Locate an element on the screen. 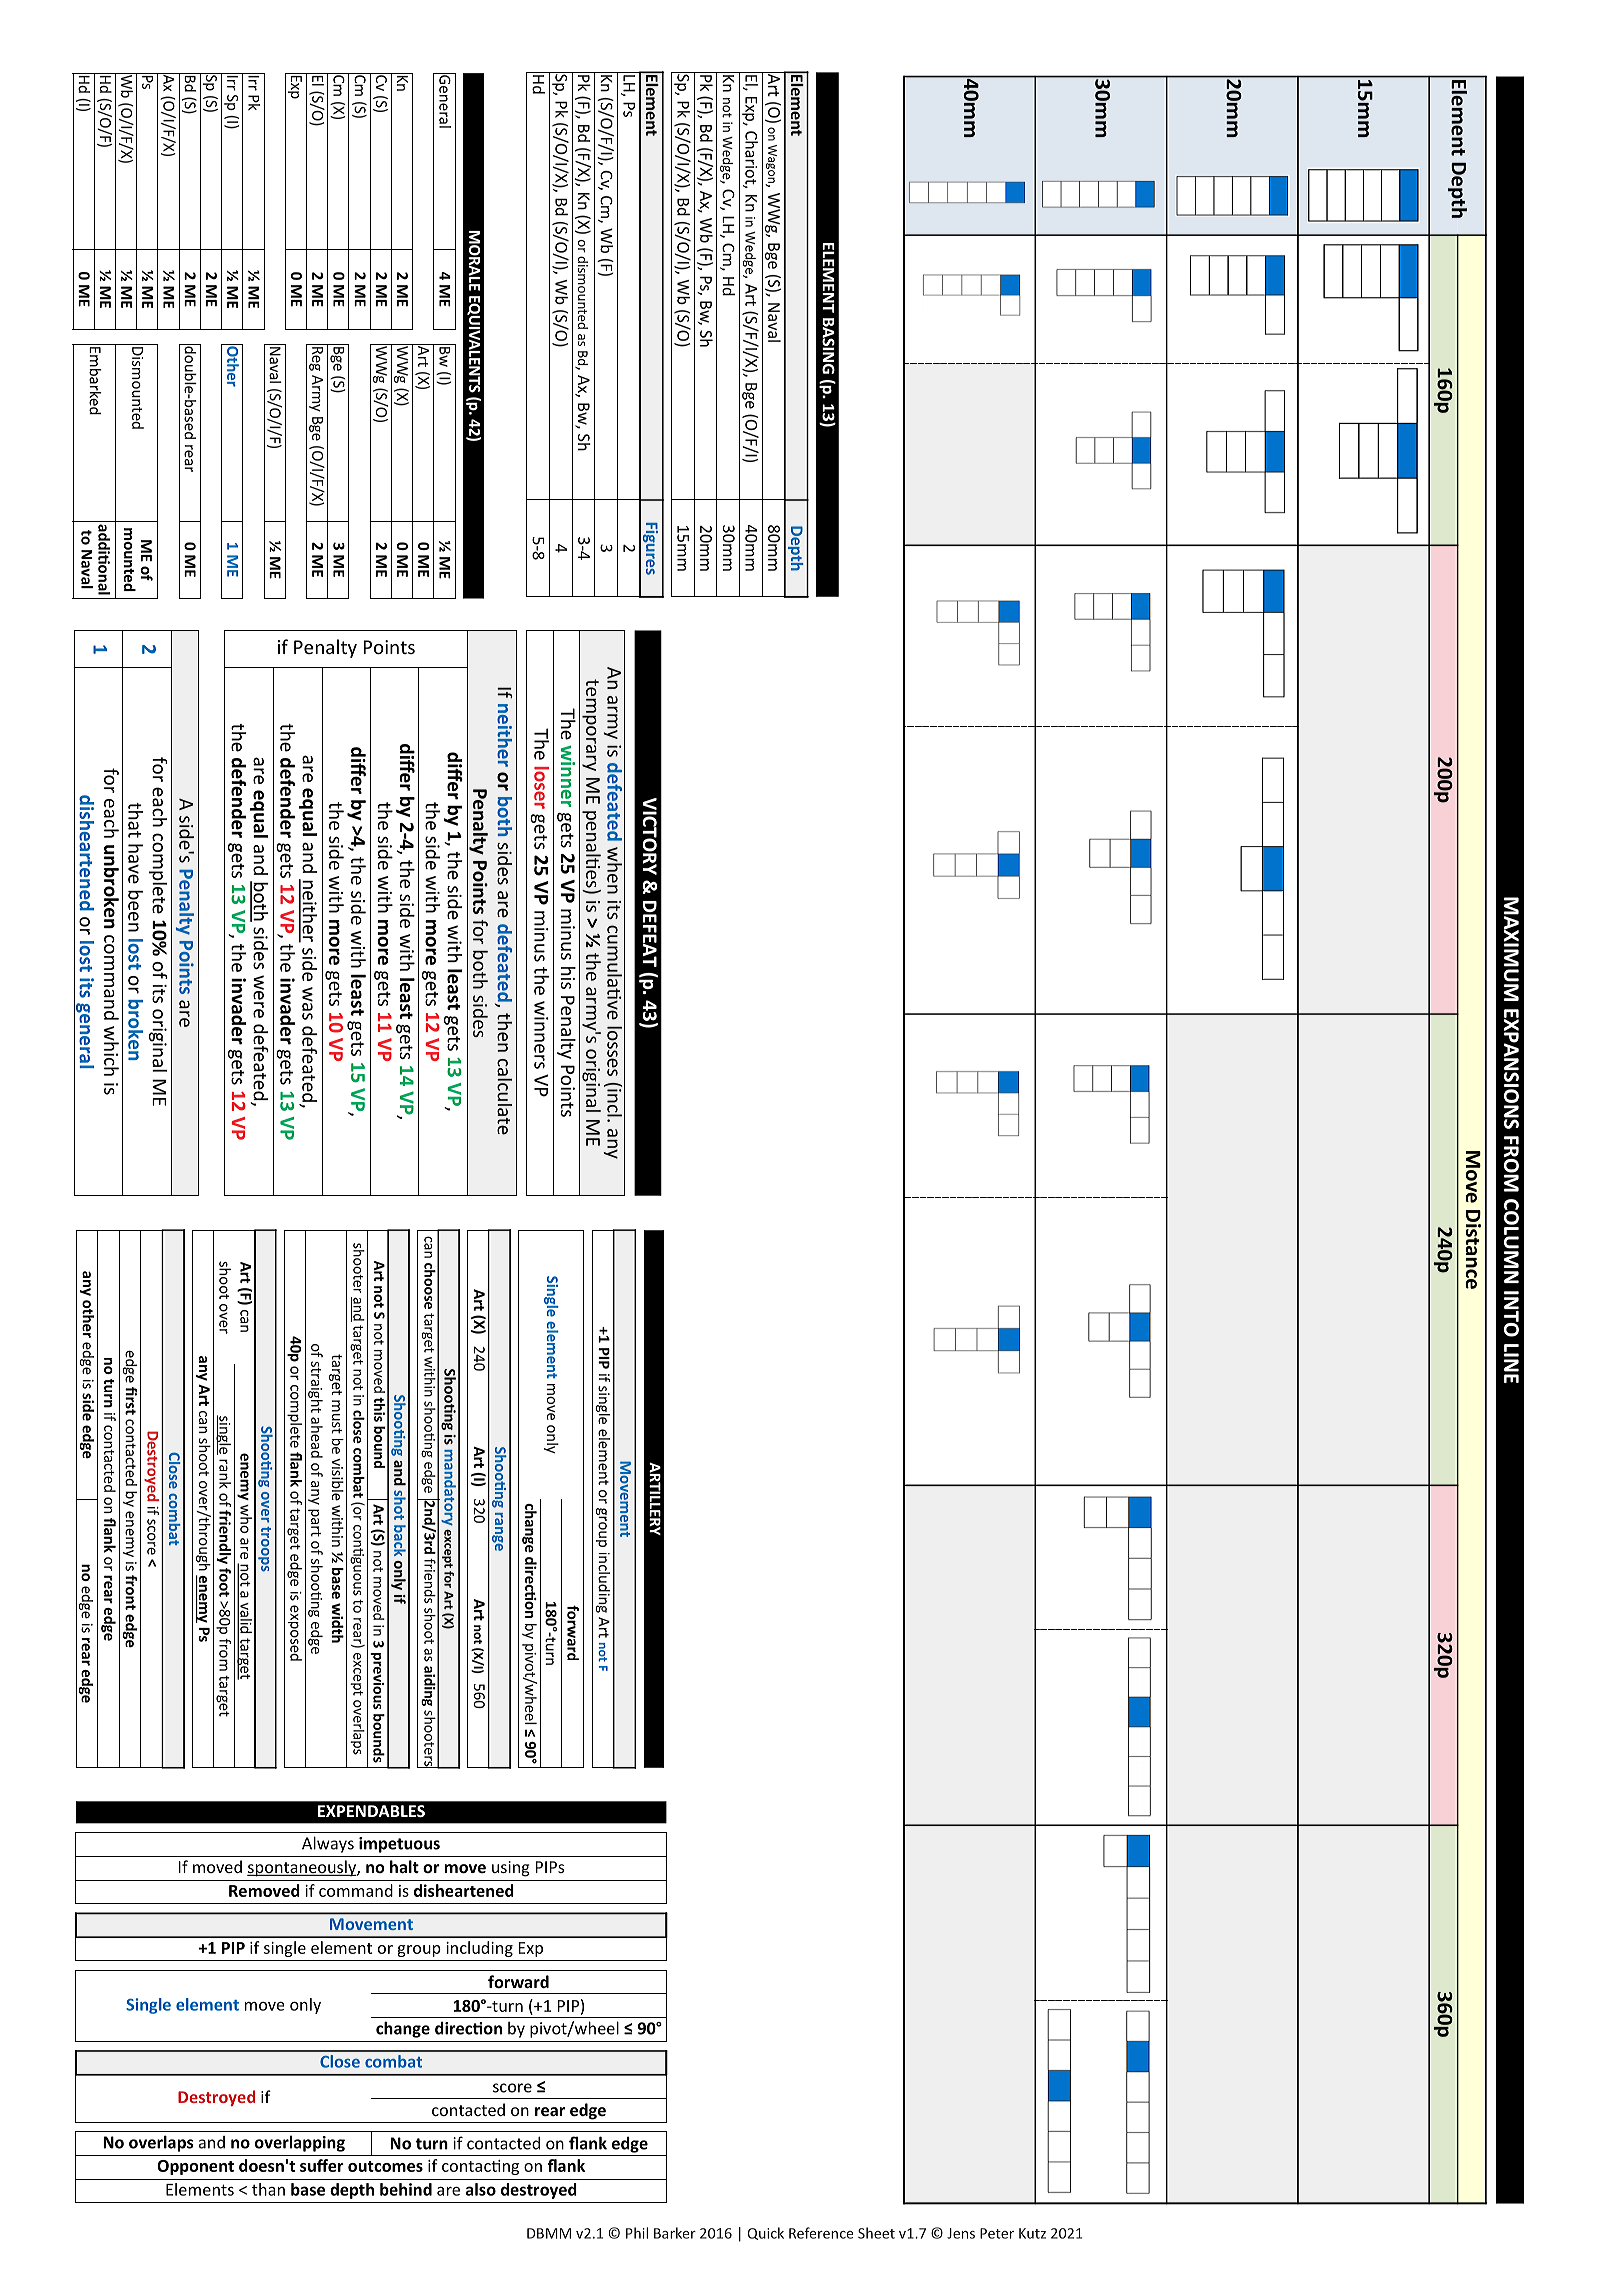 The width and height of the screenshot is (1609, 2276). Sheet is located at coordinates (876, 2233).
